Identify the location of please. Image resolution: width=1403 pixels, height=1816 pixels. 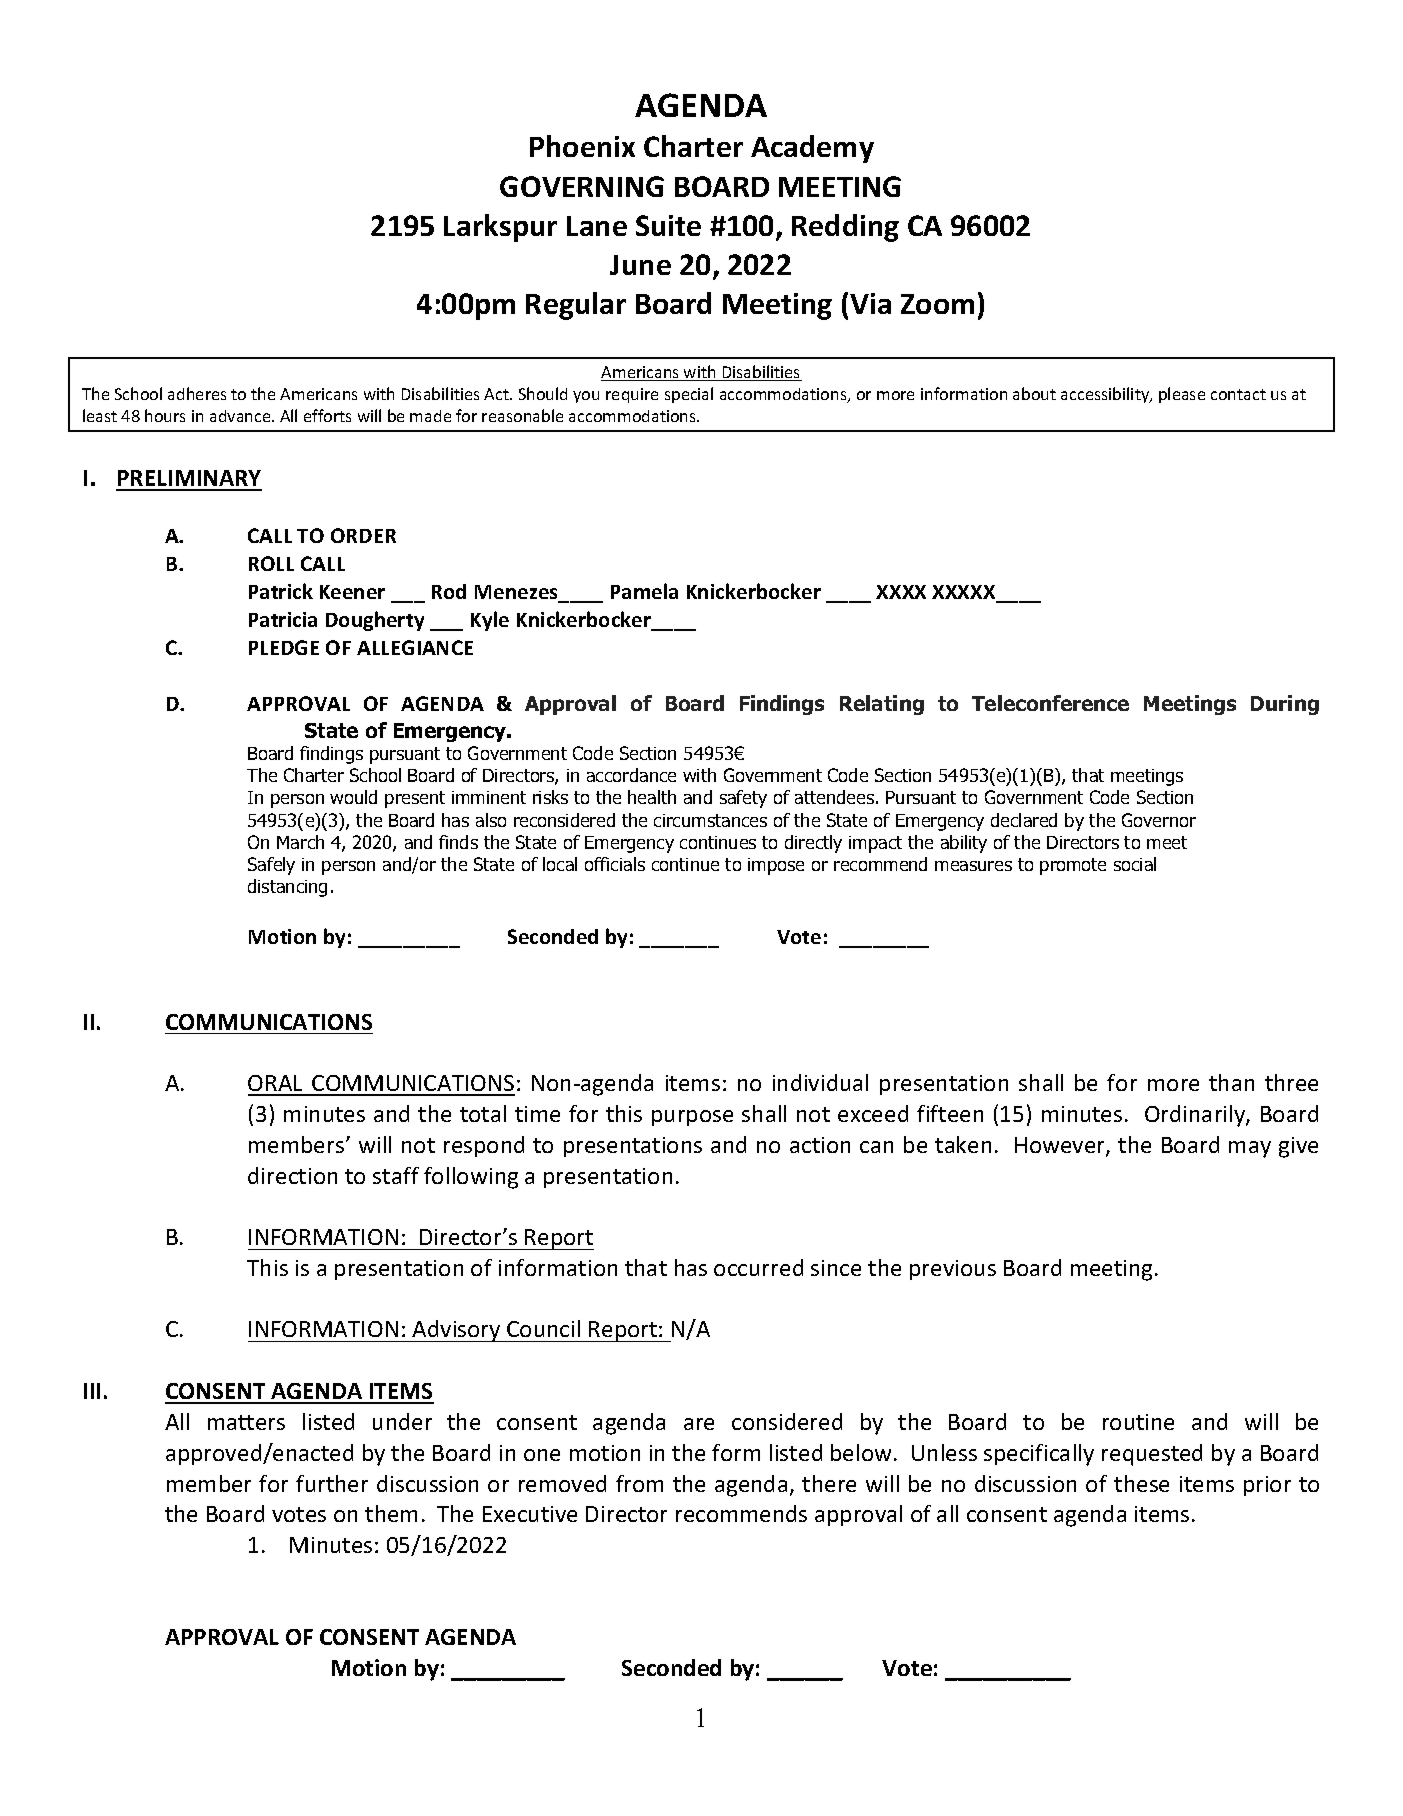
(1182, 395).
